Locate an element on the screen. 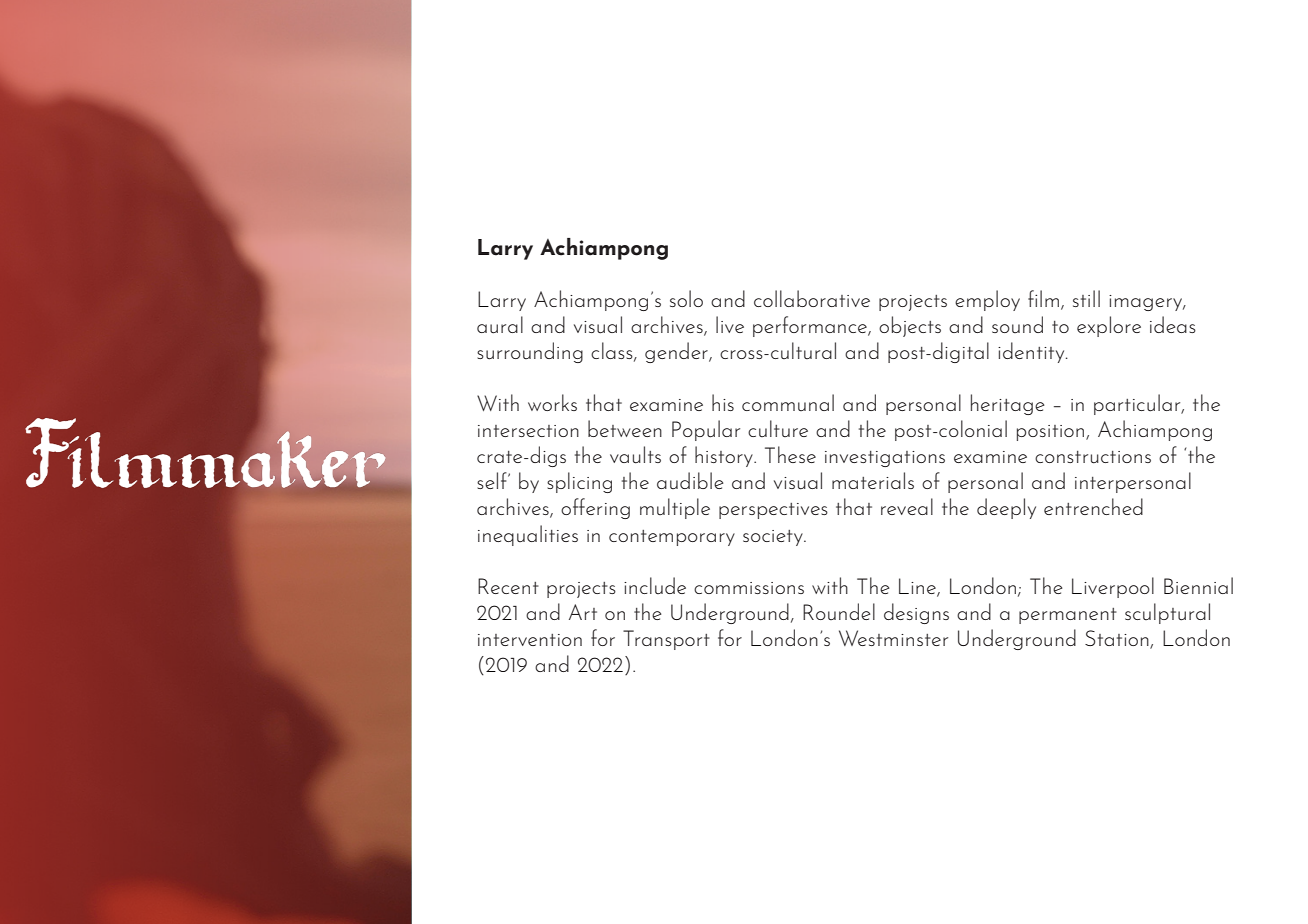  constructions is located at coordinates (1093, 457).
